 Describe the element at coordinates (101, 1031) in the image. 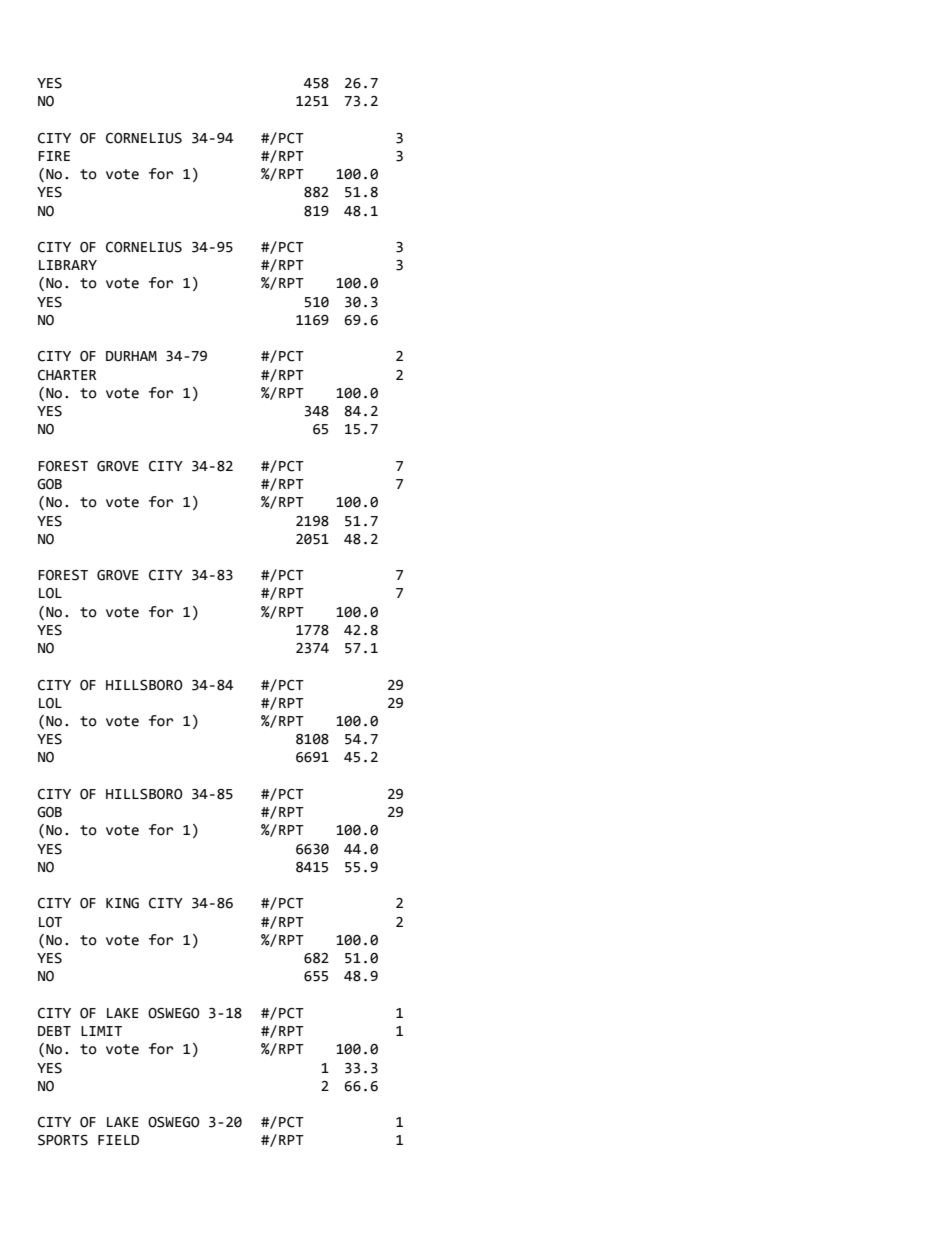

I see `LIMIT` at that location.
